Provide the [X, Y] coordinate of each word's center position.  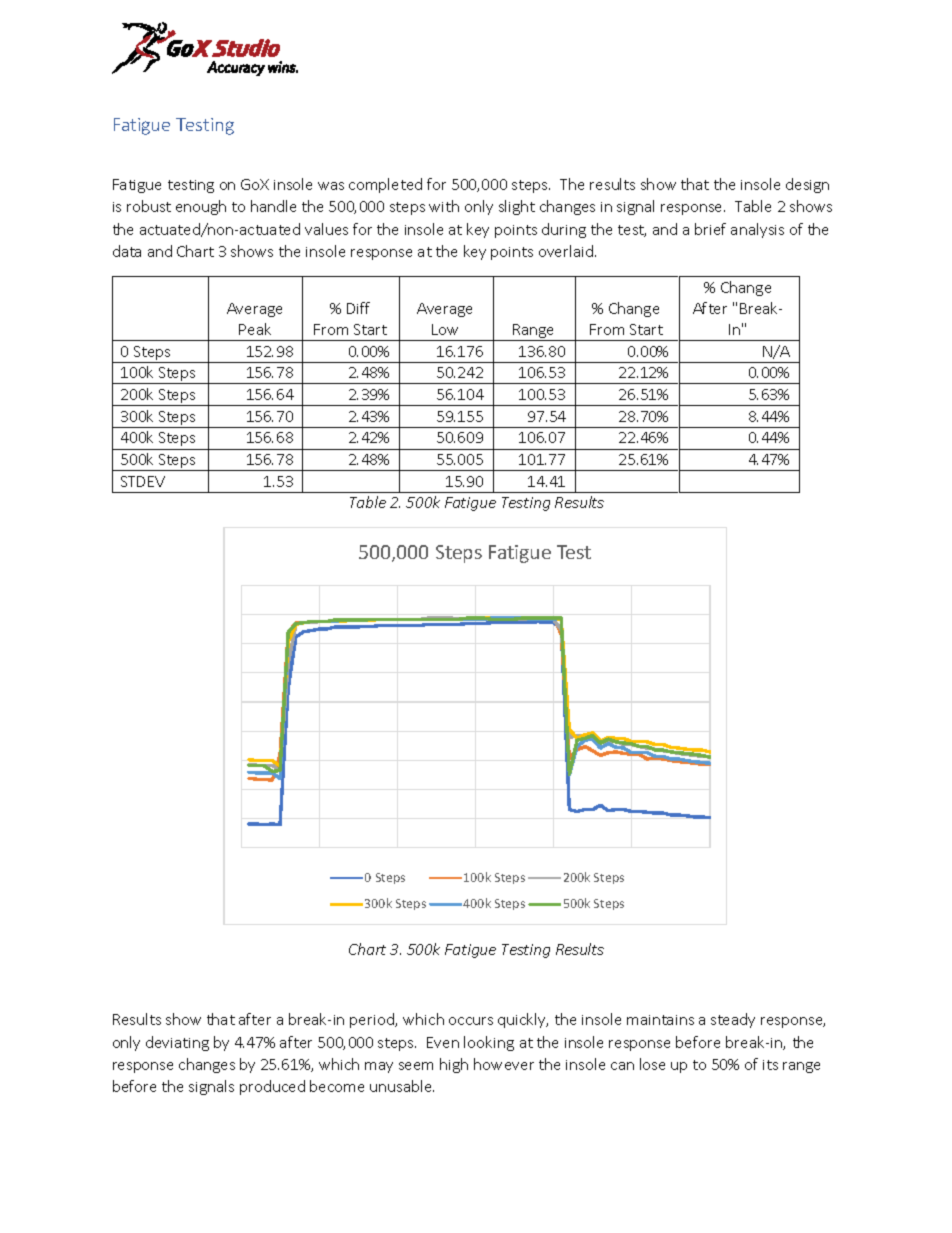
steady [733, 1020]
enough [201, 207]
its [770, 1065]
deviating [177, 1043]
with [444, 206]
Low [445, 329]
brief [710, 229]
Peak [255, 329]
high [454, 1065]
